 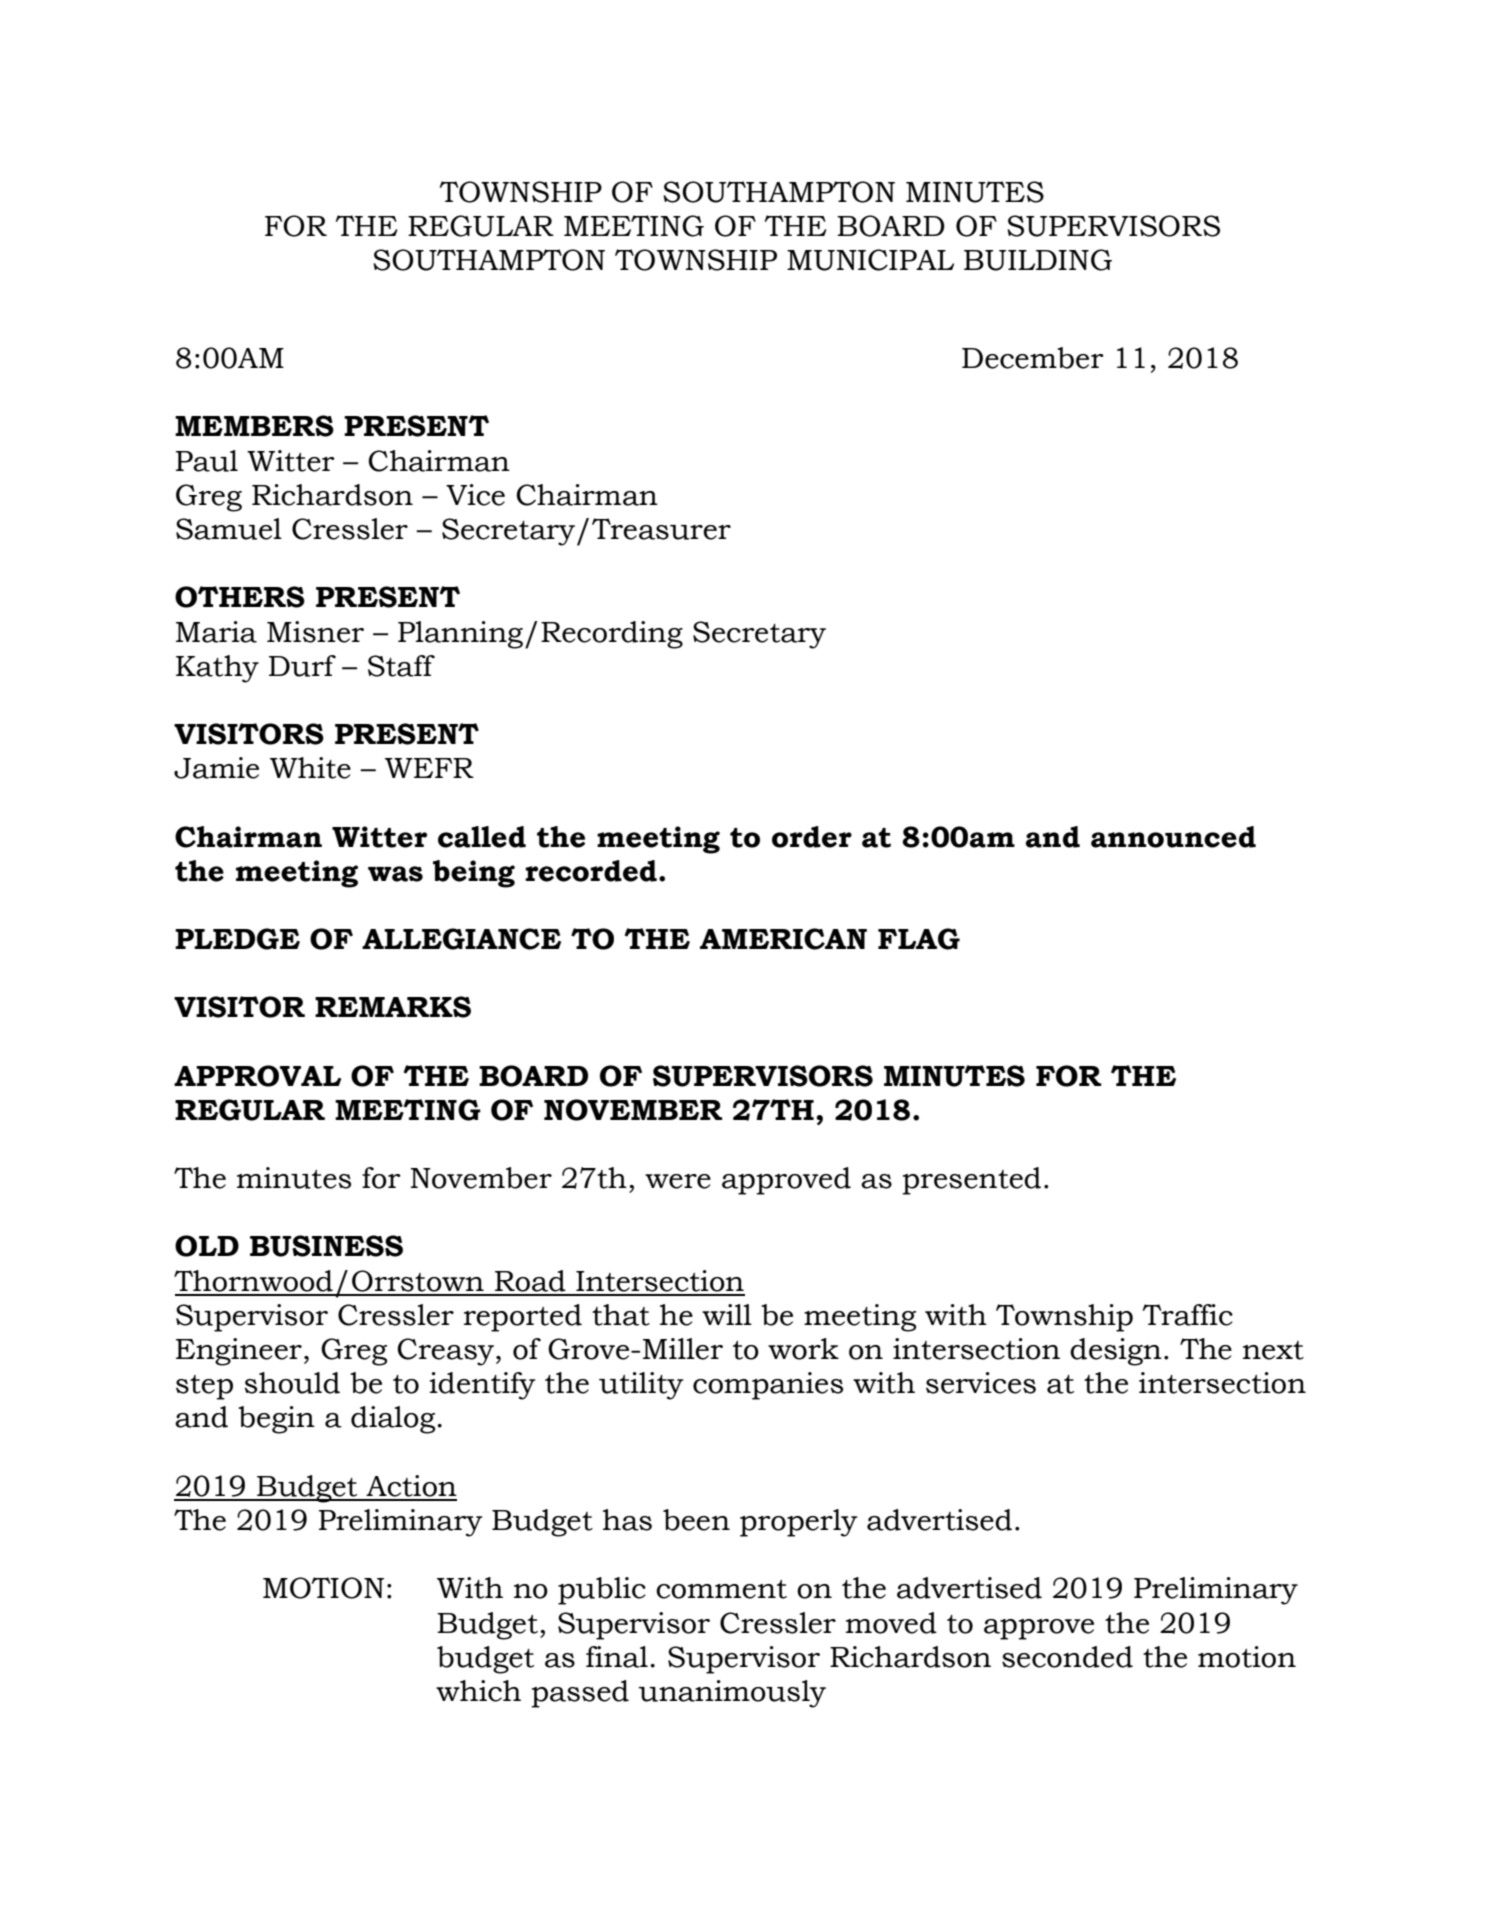 What do you see at coordinates (732, 1694) in the page?
I see `unanimously` at bounding box center [732, 1694].
